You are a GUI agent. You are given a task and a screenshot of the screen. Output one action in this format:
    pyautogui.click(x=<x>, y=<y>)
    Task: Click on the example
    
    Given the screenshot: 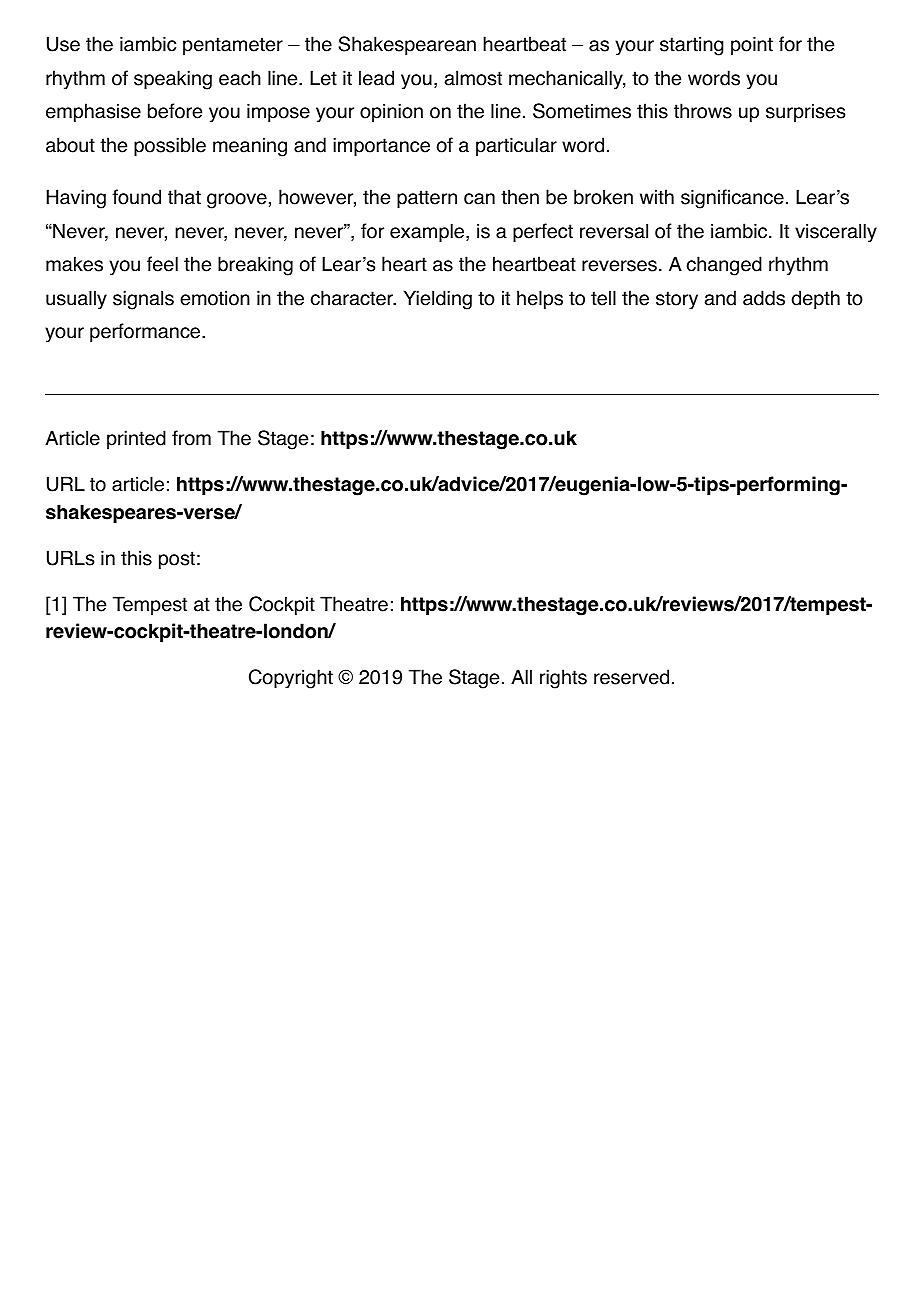 What is the action you would take?
    pyautogui.click(x=428, y=232)
